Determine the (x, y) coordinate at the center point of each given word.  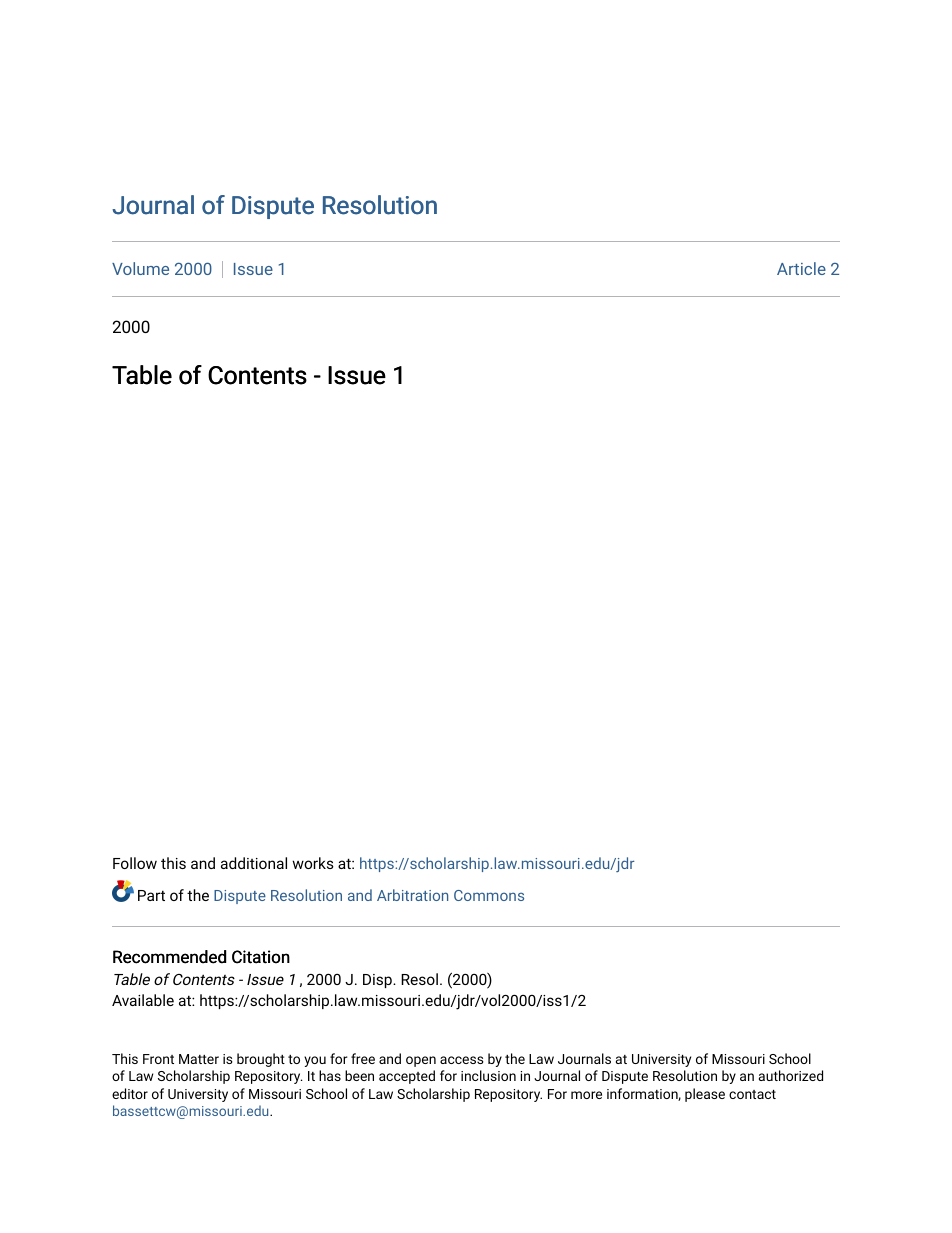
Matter (199, 1059)
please (705, 1095)
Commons (489, 895)
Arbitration (412, 895)
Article (801, 268)
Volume (140, 268)
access (462, 1060)
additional (254, 863)
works (313, 863)
